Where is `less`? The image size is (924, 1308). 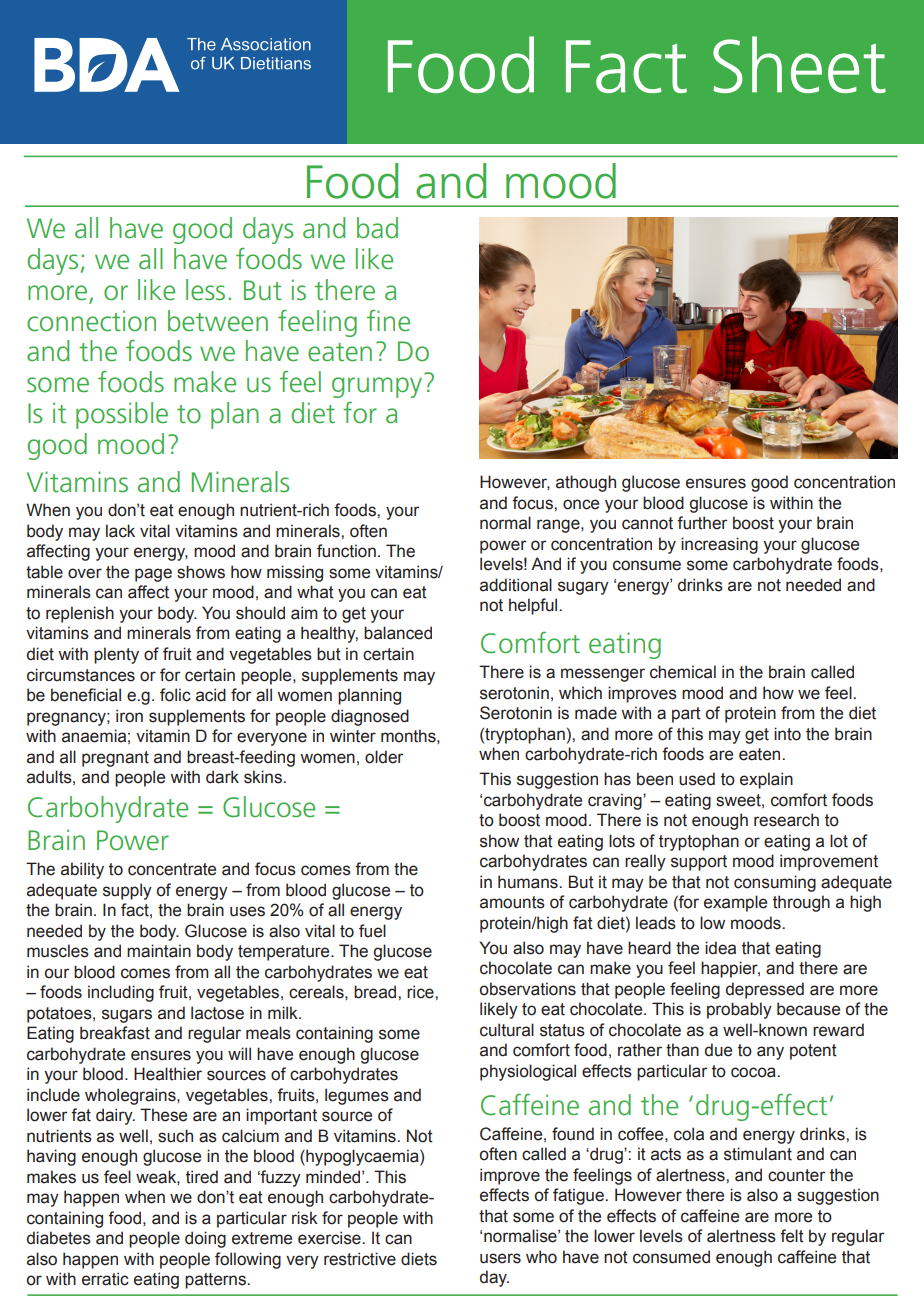
less is located at coordinates (205, 290).
